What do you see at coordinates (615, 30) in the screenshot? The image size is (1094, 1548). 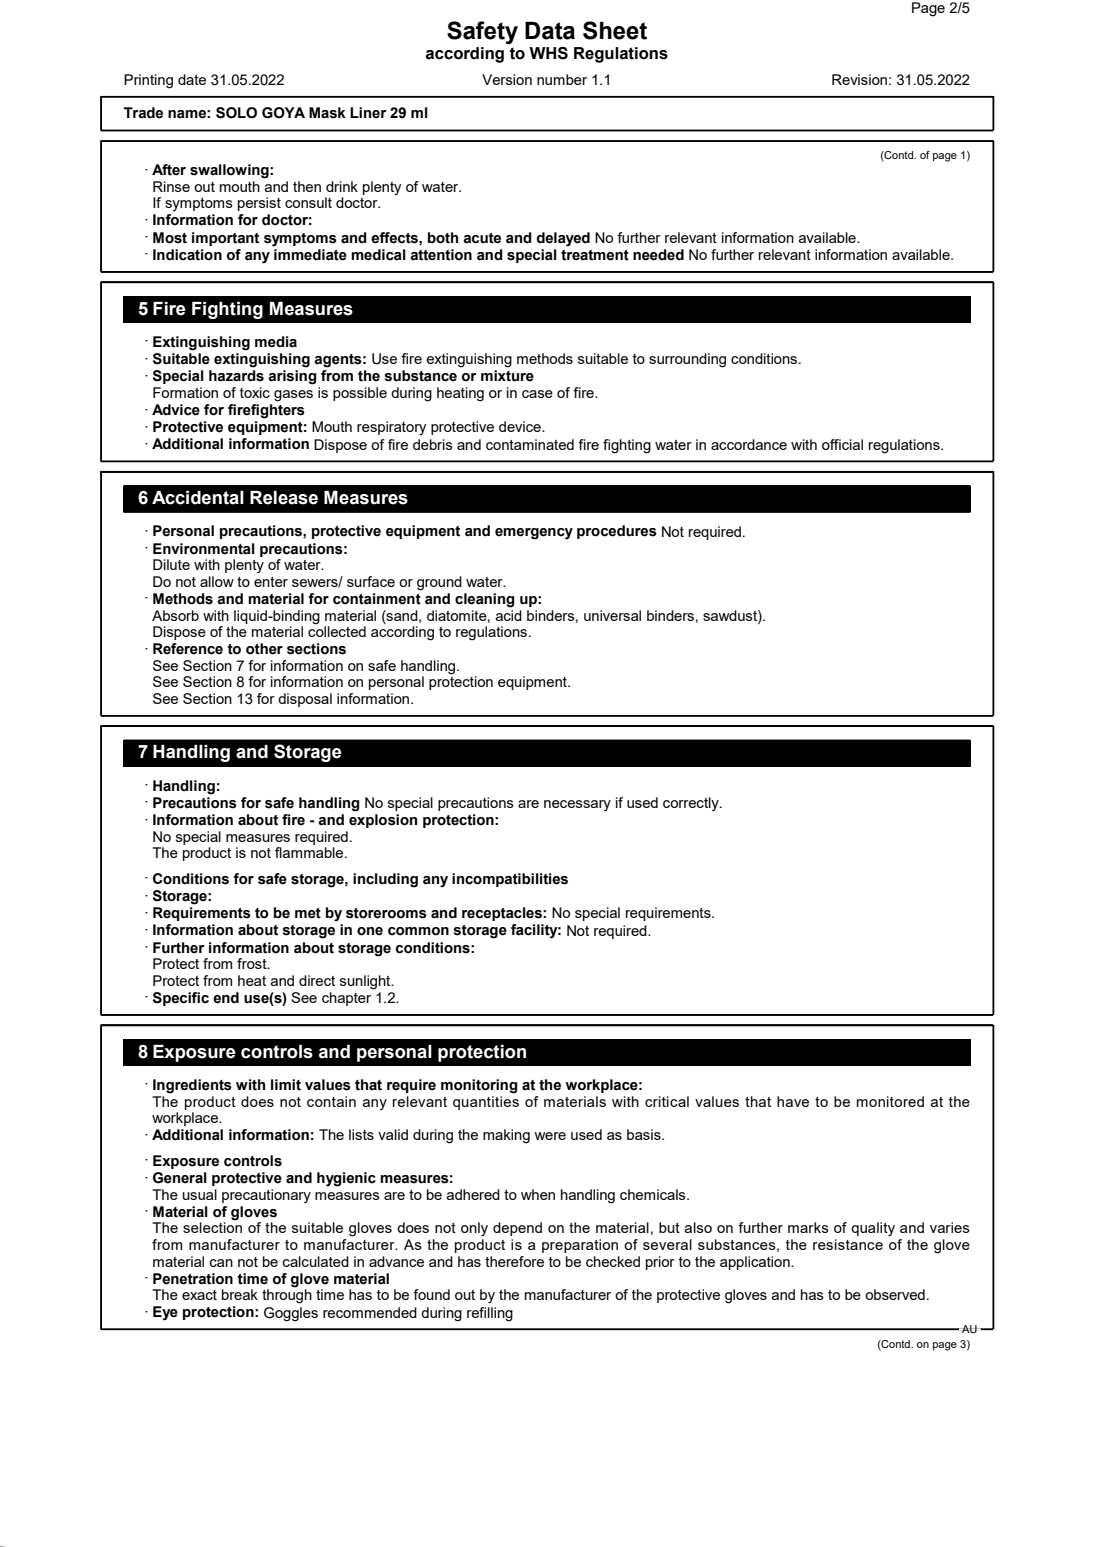 I see `Sheet` at bounding box center [615, 30].
